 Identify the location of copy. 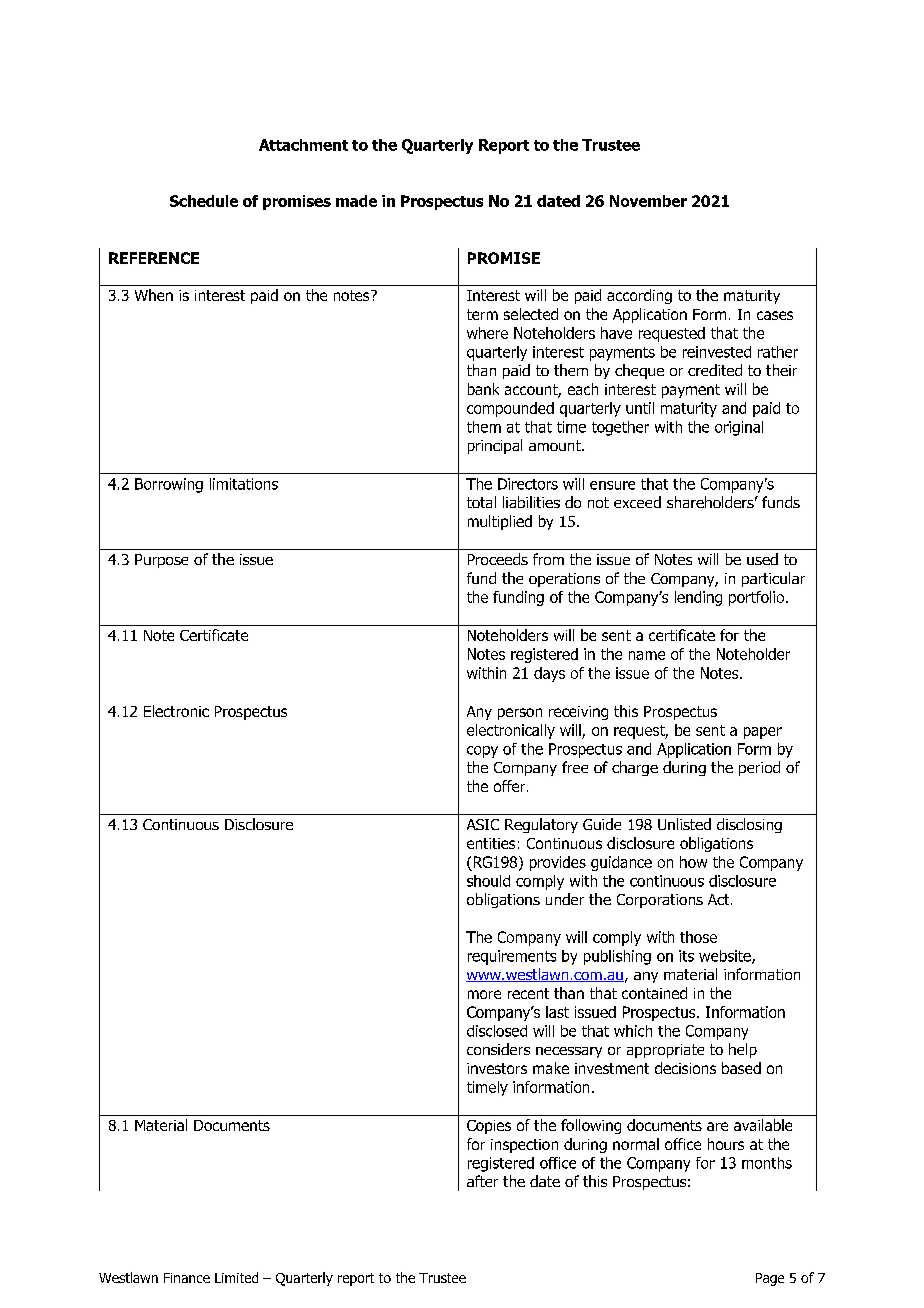
(482, 752).
